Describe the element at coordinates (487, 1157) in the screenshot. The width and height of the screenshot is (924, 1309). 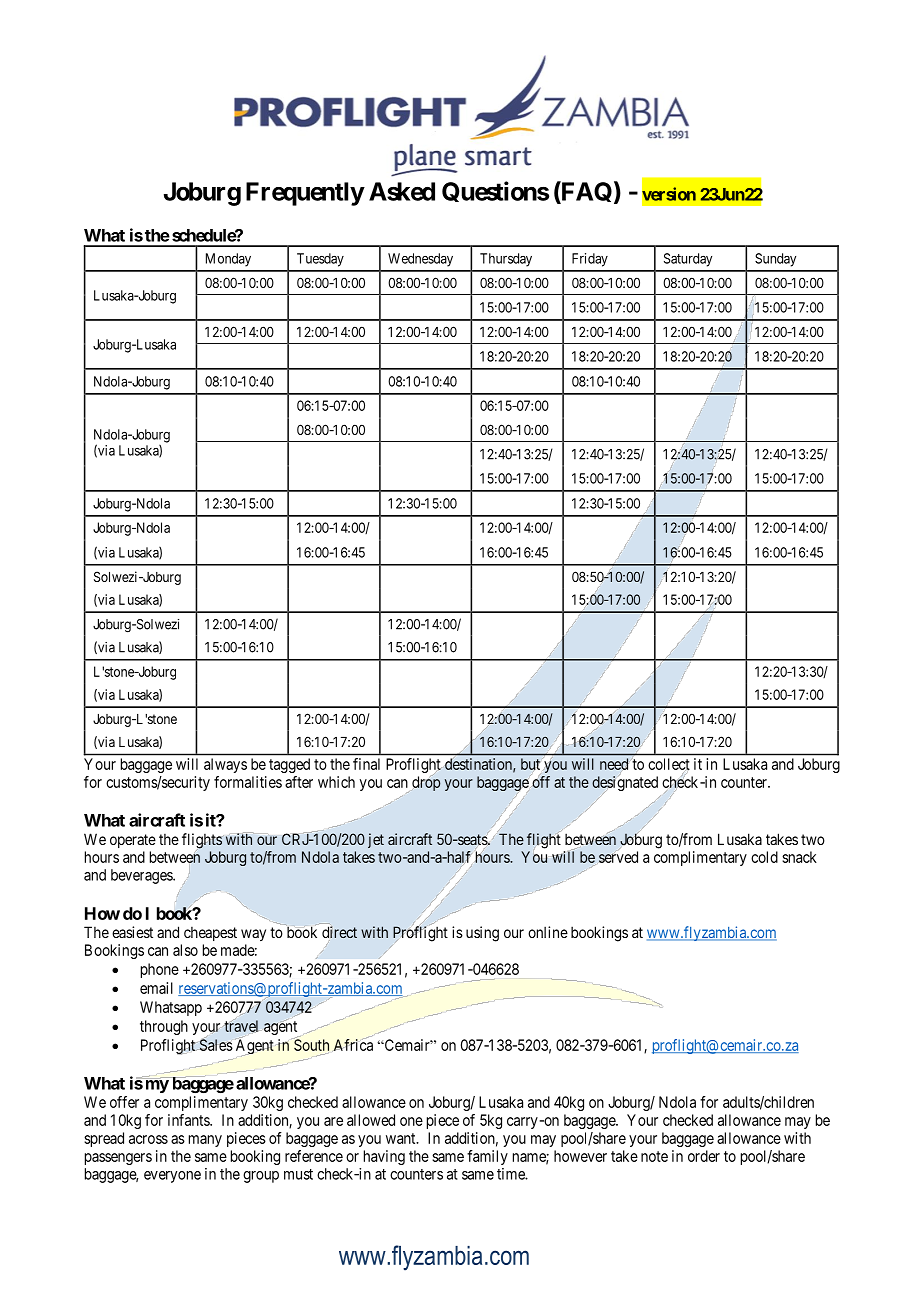
I see `family` at that location.
